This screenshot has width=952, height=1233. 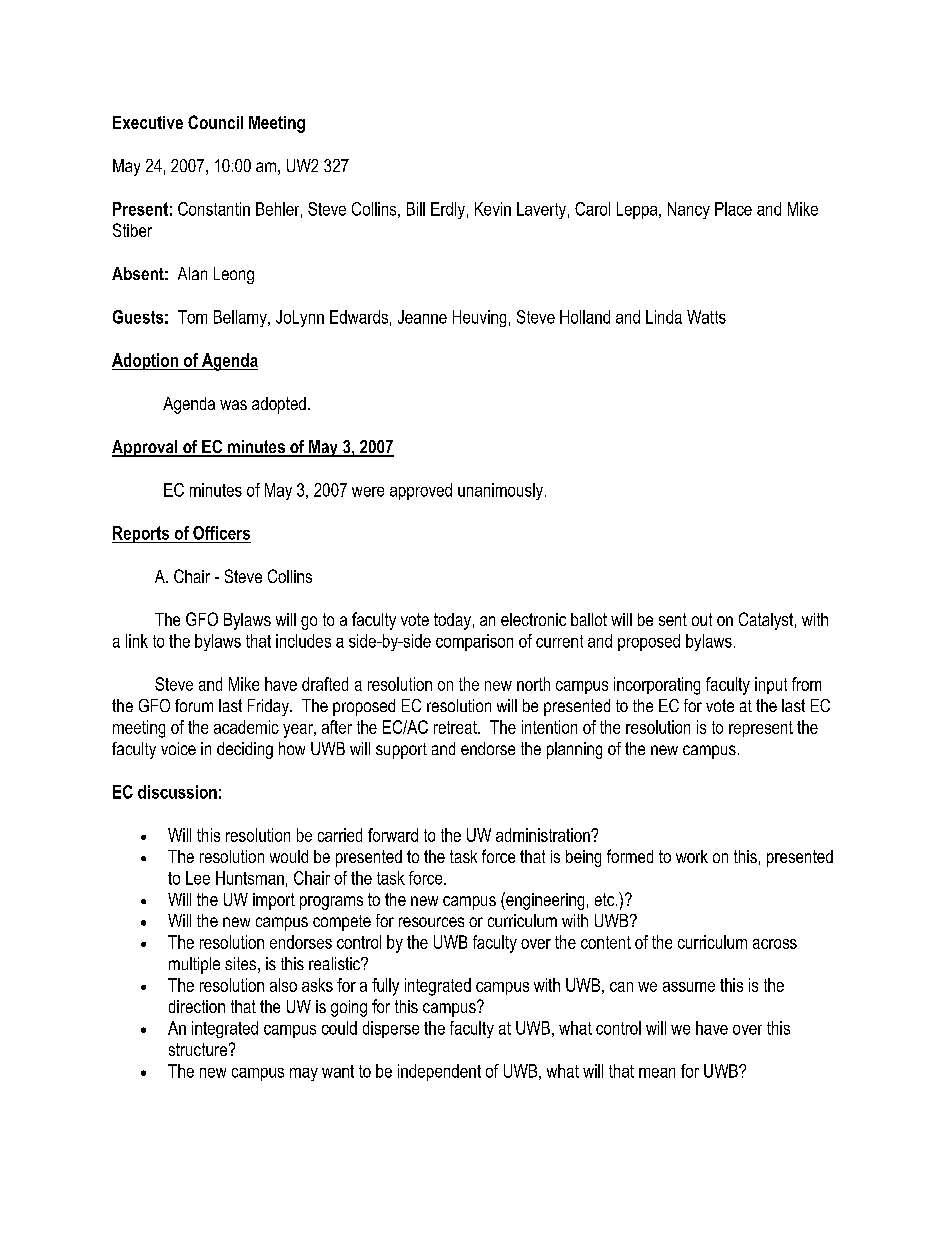 I want to click on Officers, so click(x=221, y=533).
